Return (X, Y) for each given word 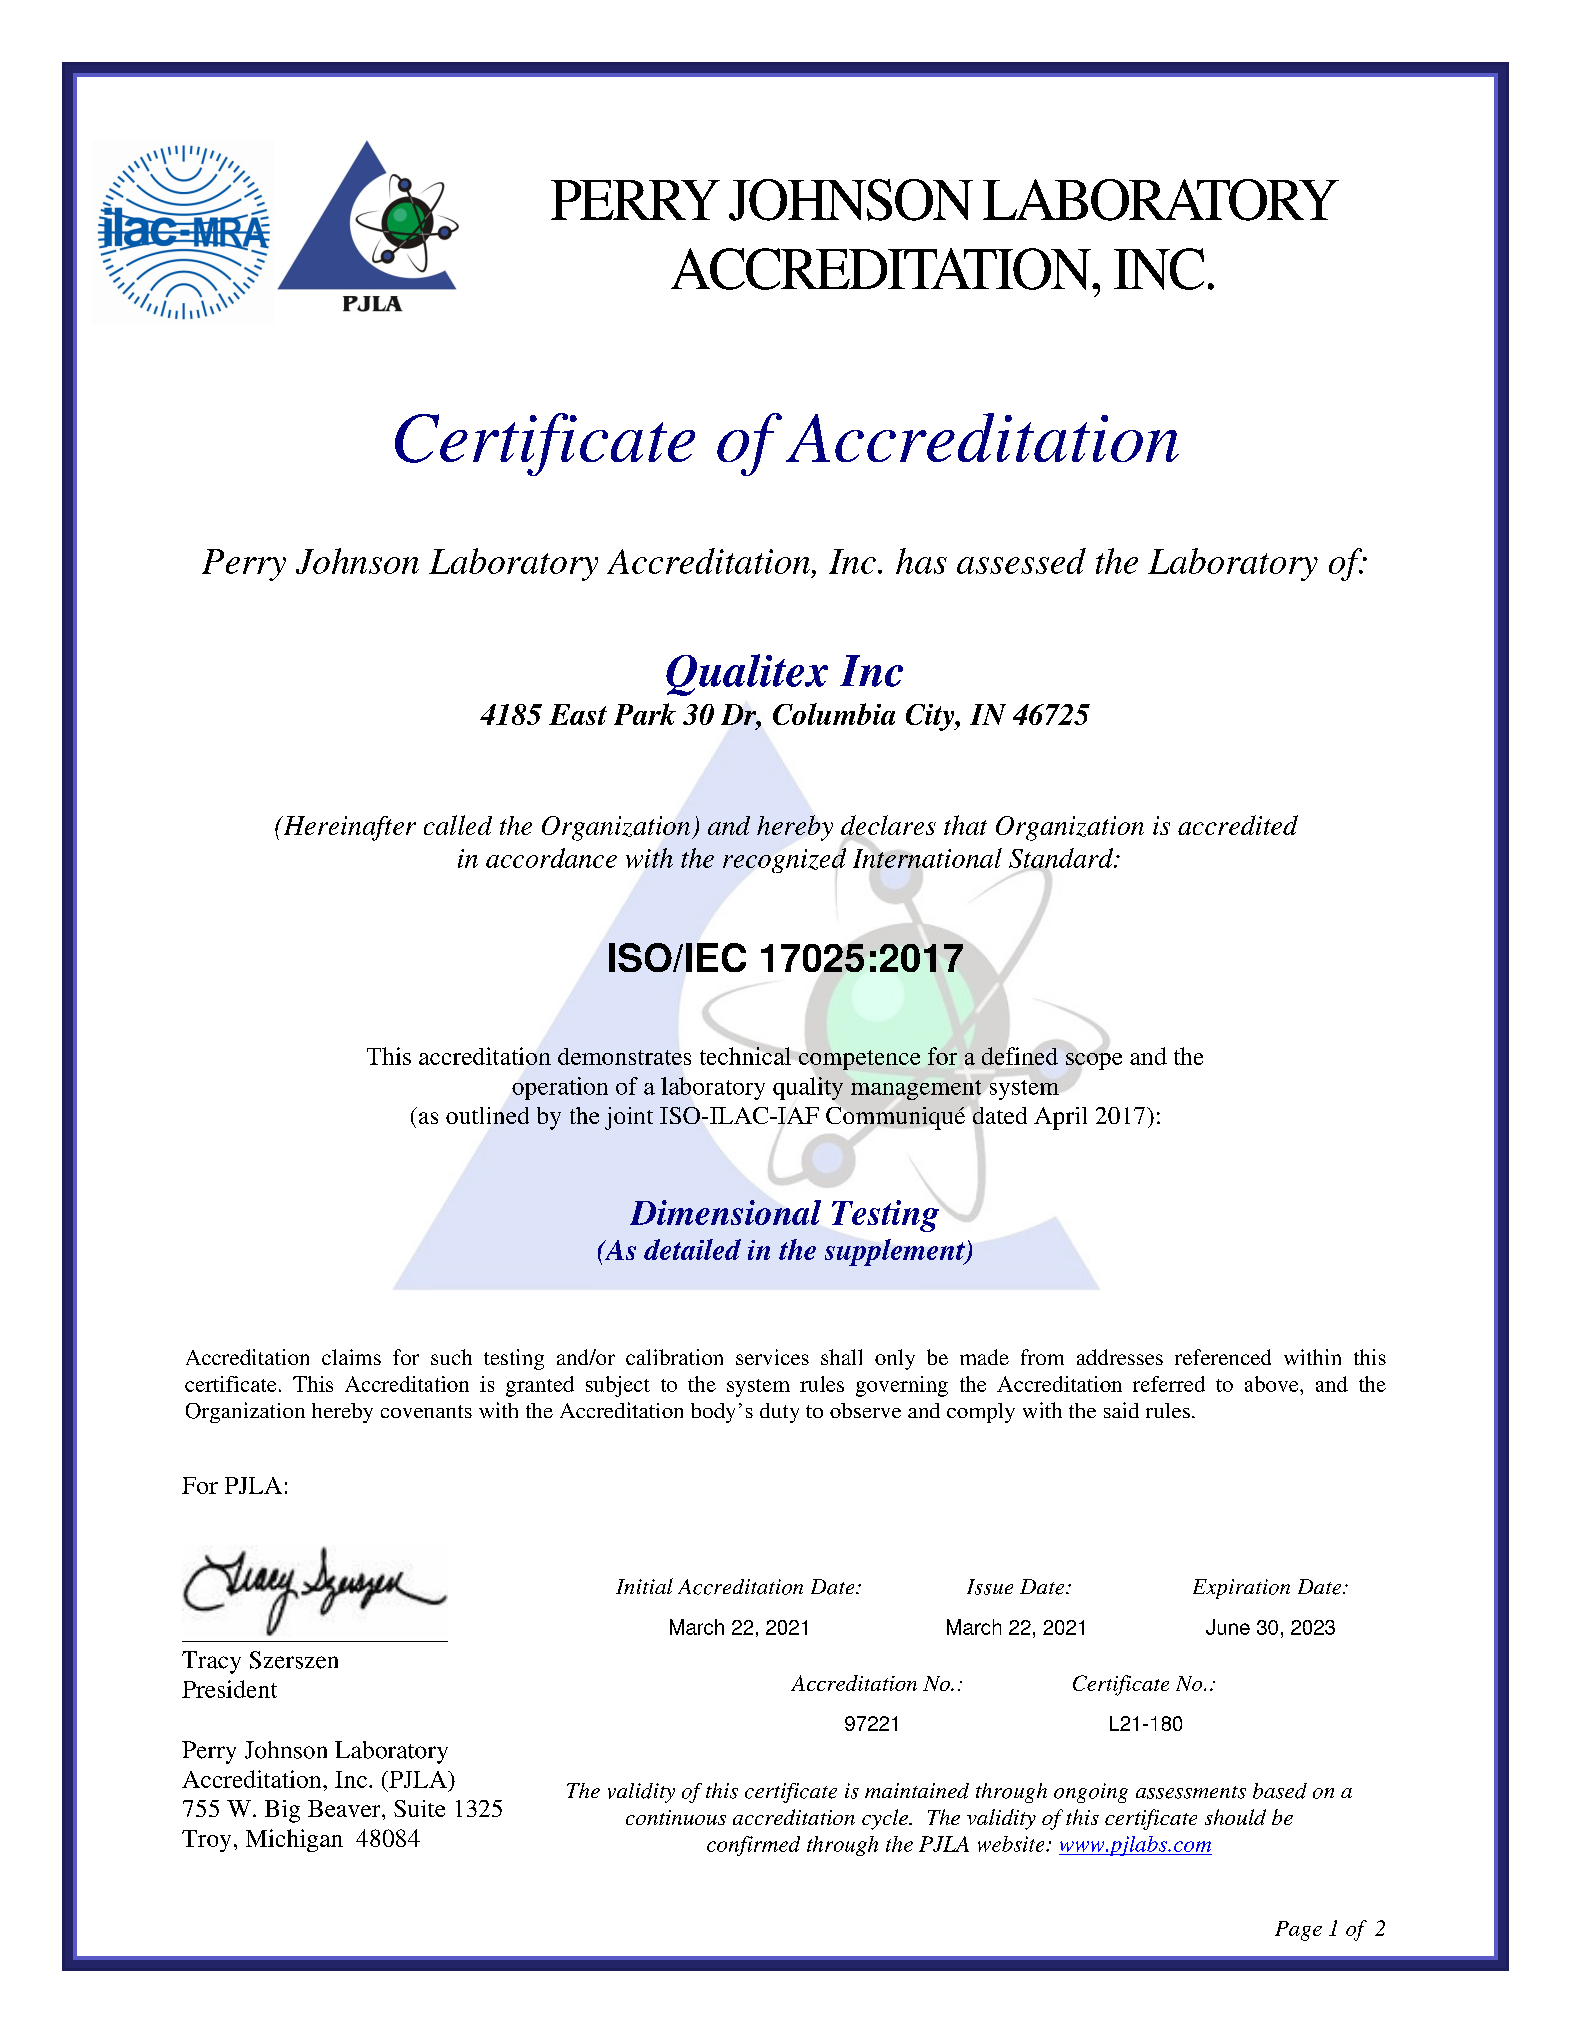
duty (779, 1413)
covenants (426, 1411)
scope (1094, 1061)
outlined (487, 1115)
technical (745, 1056)
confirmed (753, 1846)
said (1121, 1410)
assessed (1021, 561)
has (921, 561)
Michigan (294, 1840)
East (578, 714)
